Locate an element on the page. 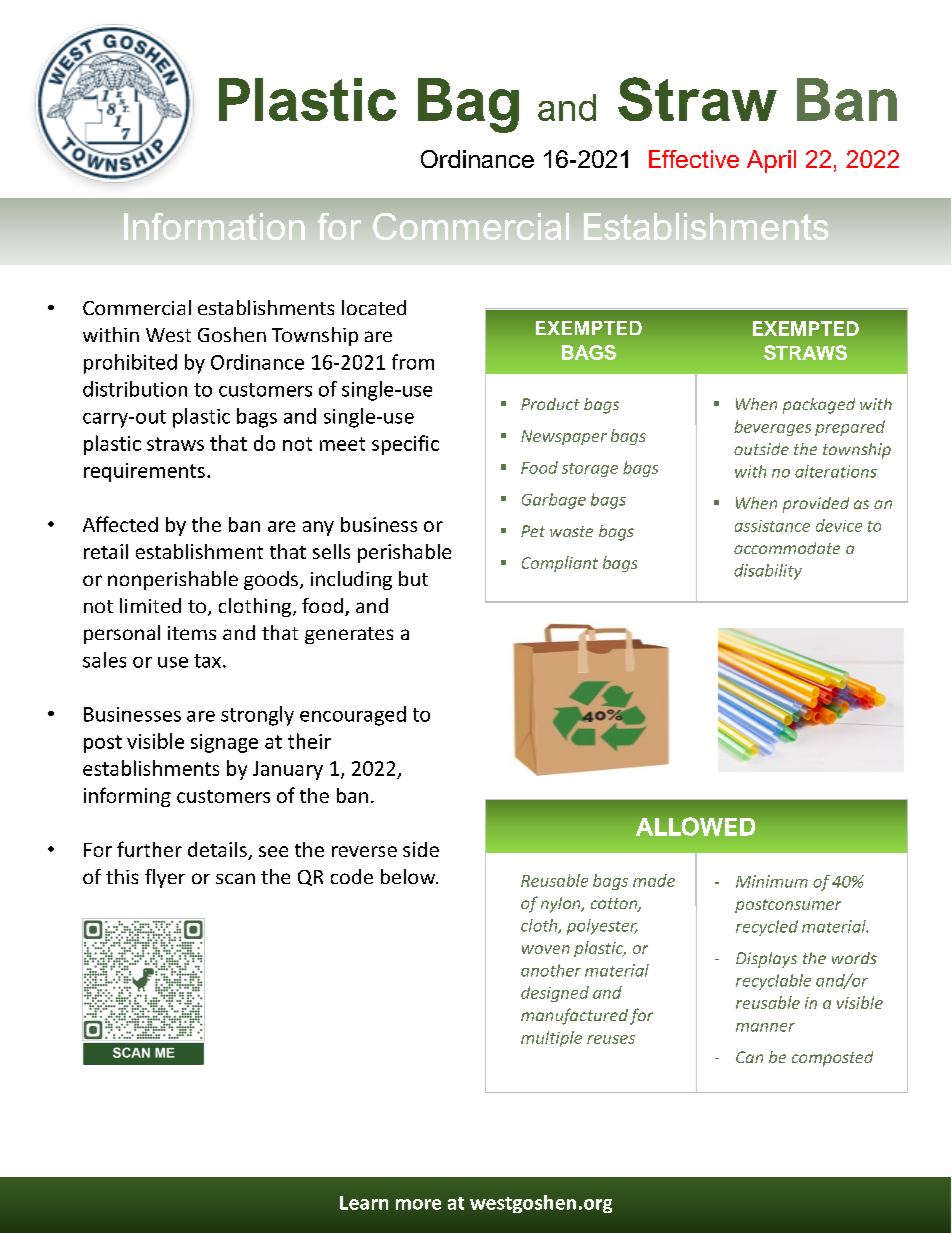  April is located at coordinates (771, 161).
